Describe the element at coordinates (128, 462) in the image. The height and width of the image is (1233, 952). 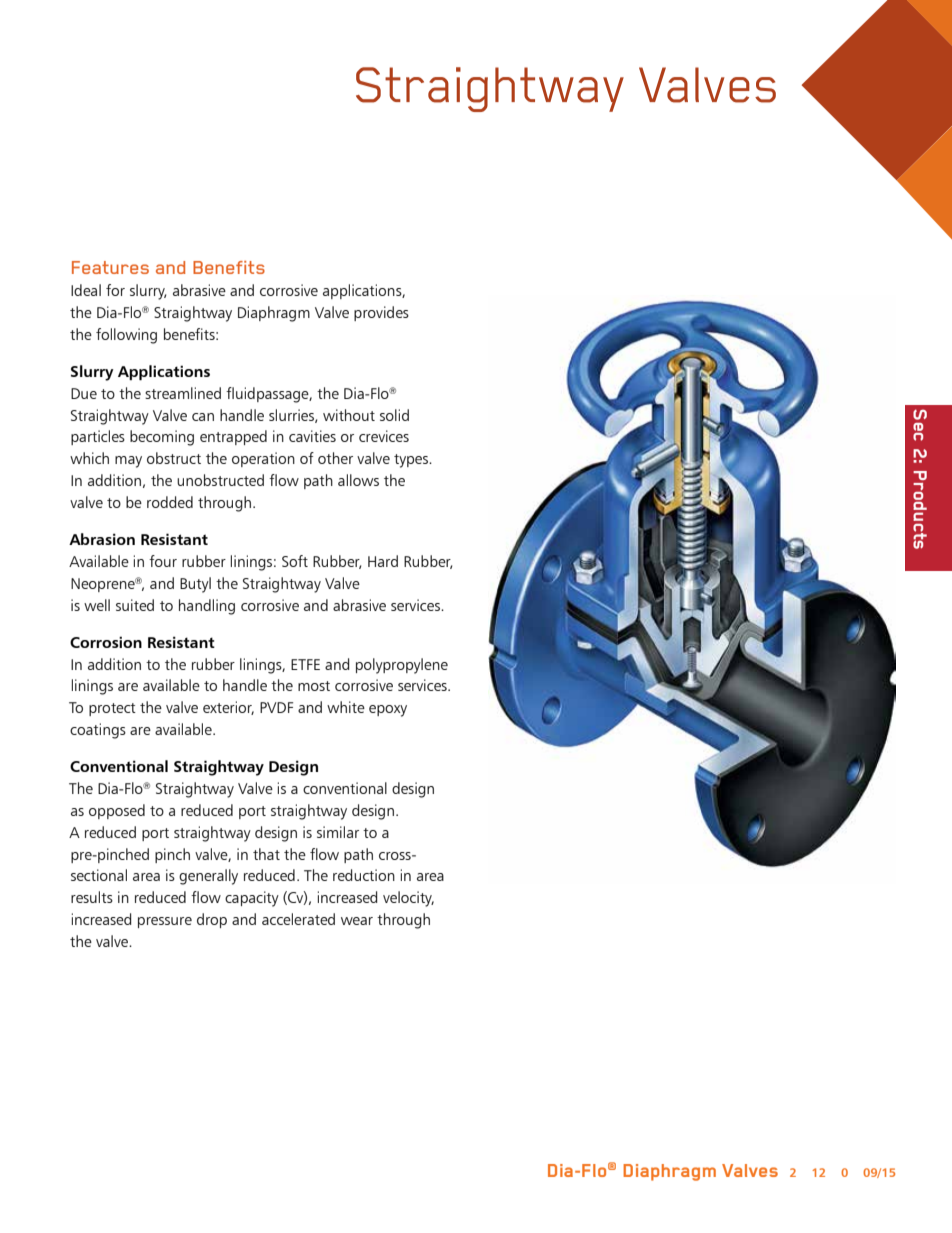
I see `may` at that location.
